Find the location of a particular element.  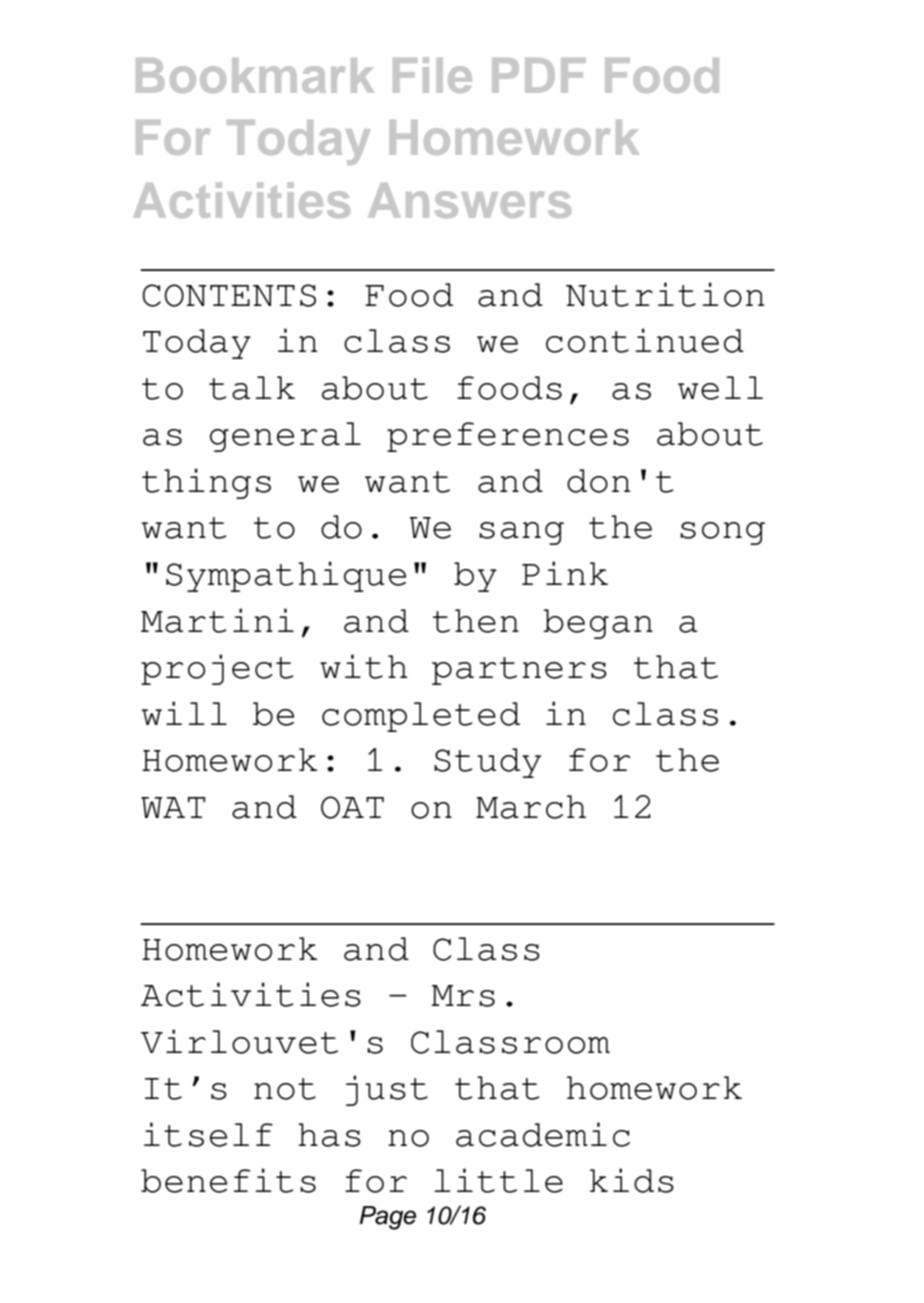

then is located at coordinates (476, 621).
